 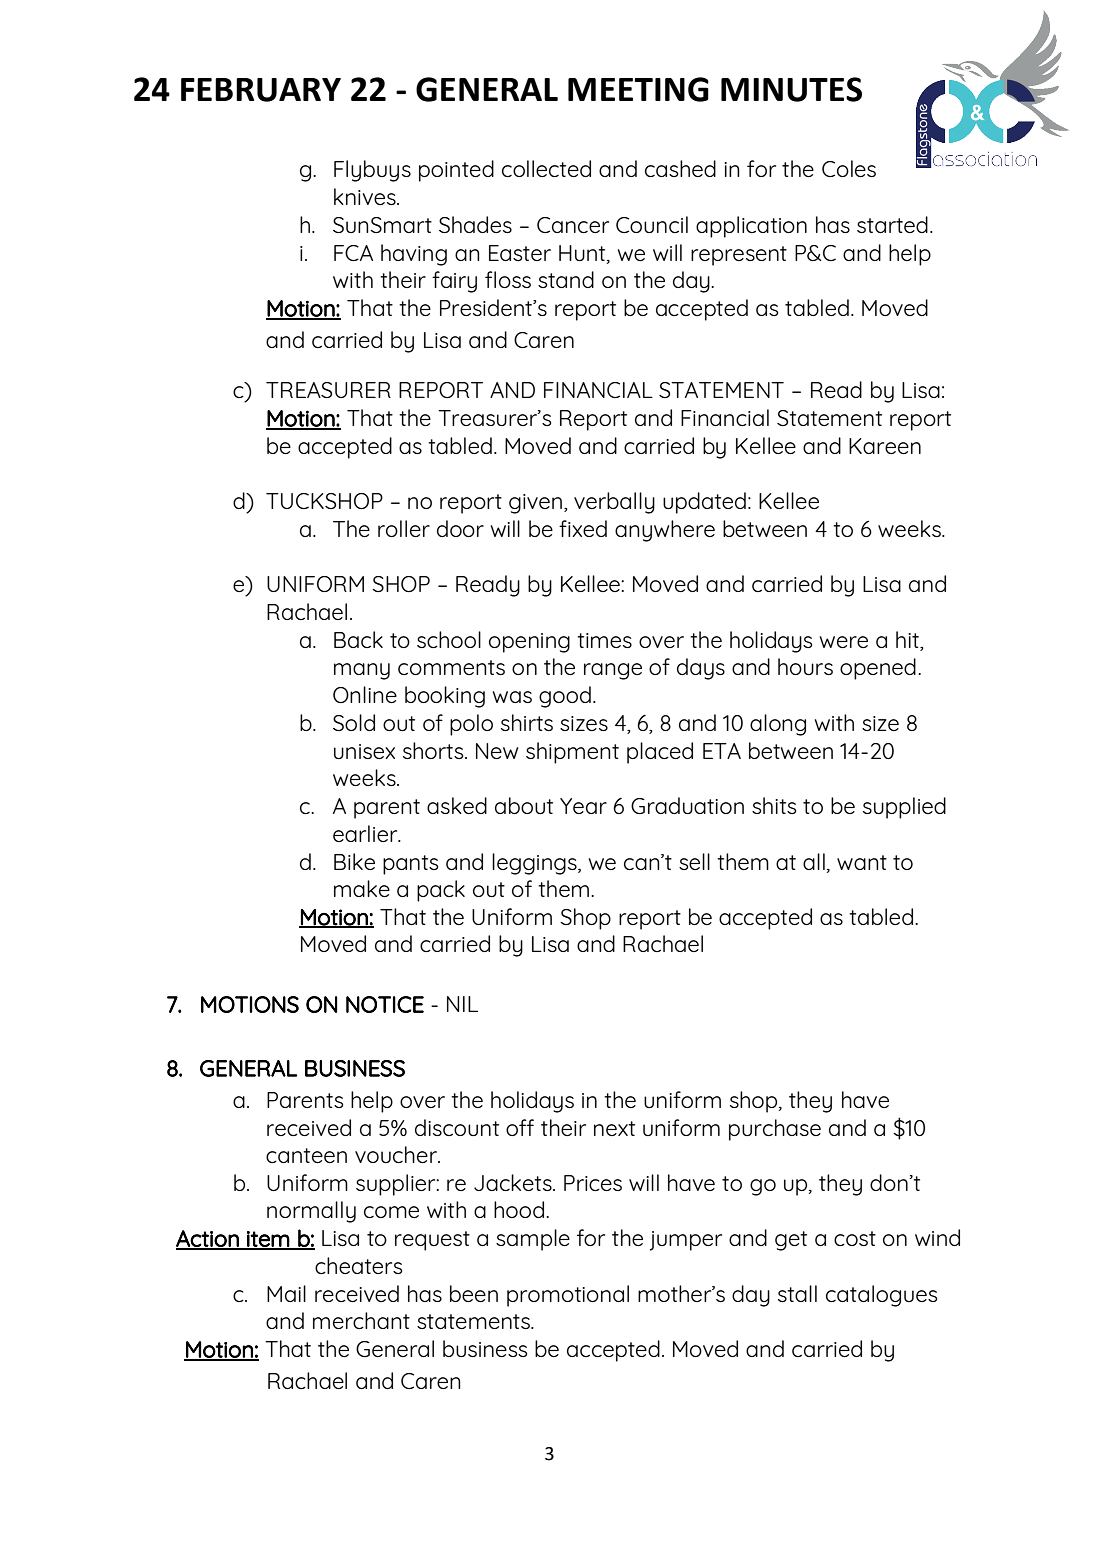 What do you see at coordinates (565, 697) in the image?
I see `good` at bounding box center [565, 697].
